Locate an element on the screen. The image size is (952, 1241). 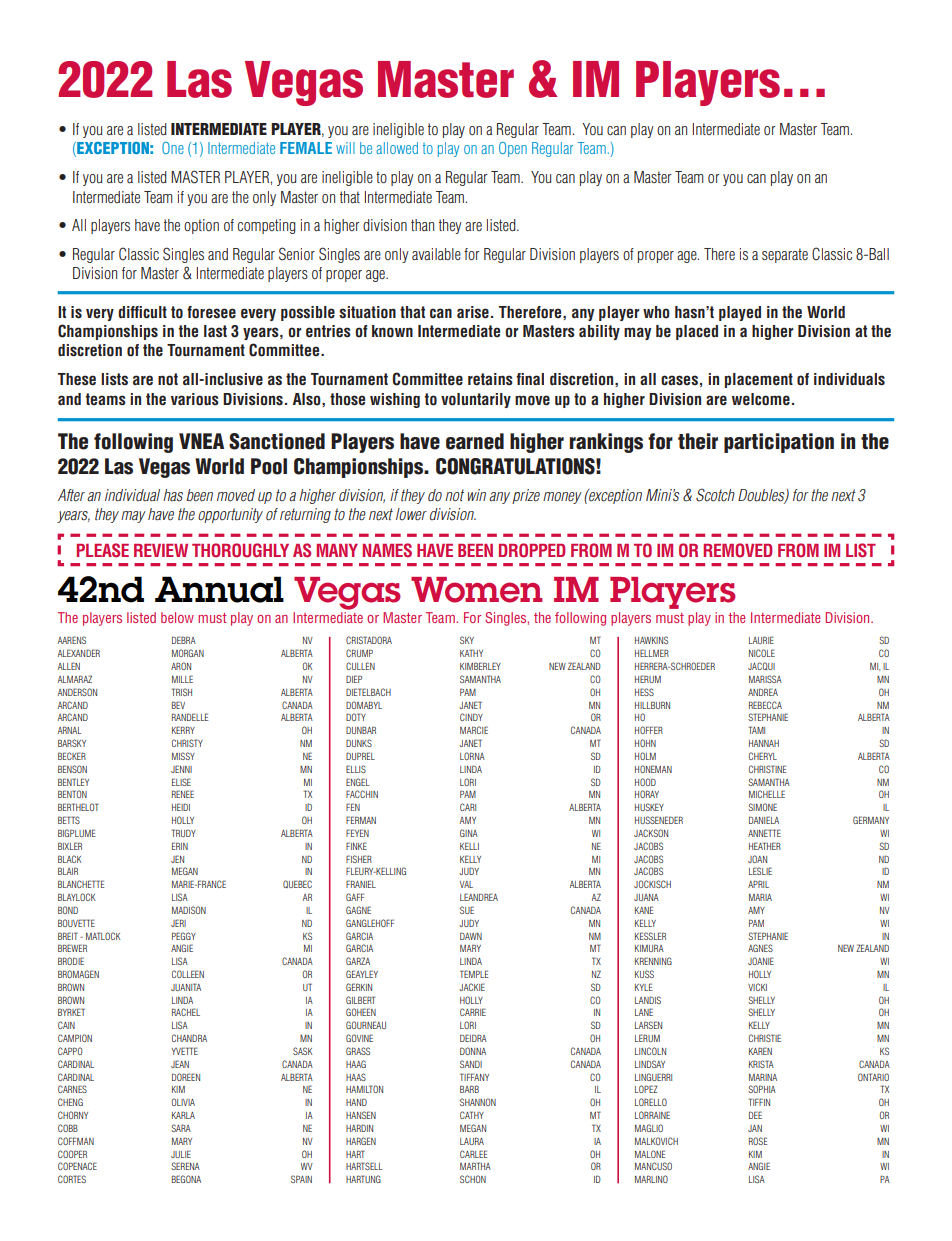
than is located at coordinates (422, 225).
